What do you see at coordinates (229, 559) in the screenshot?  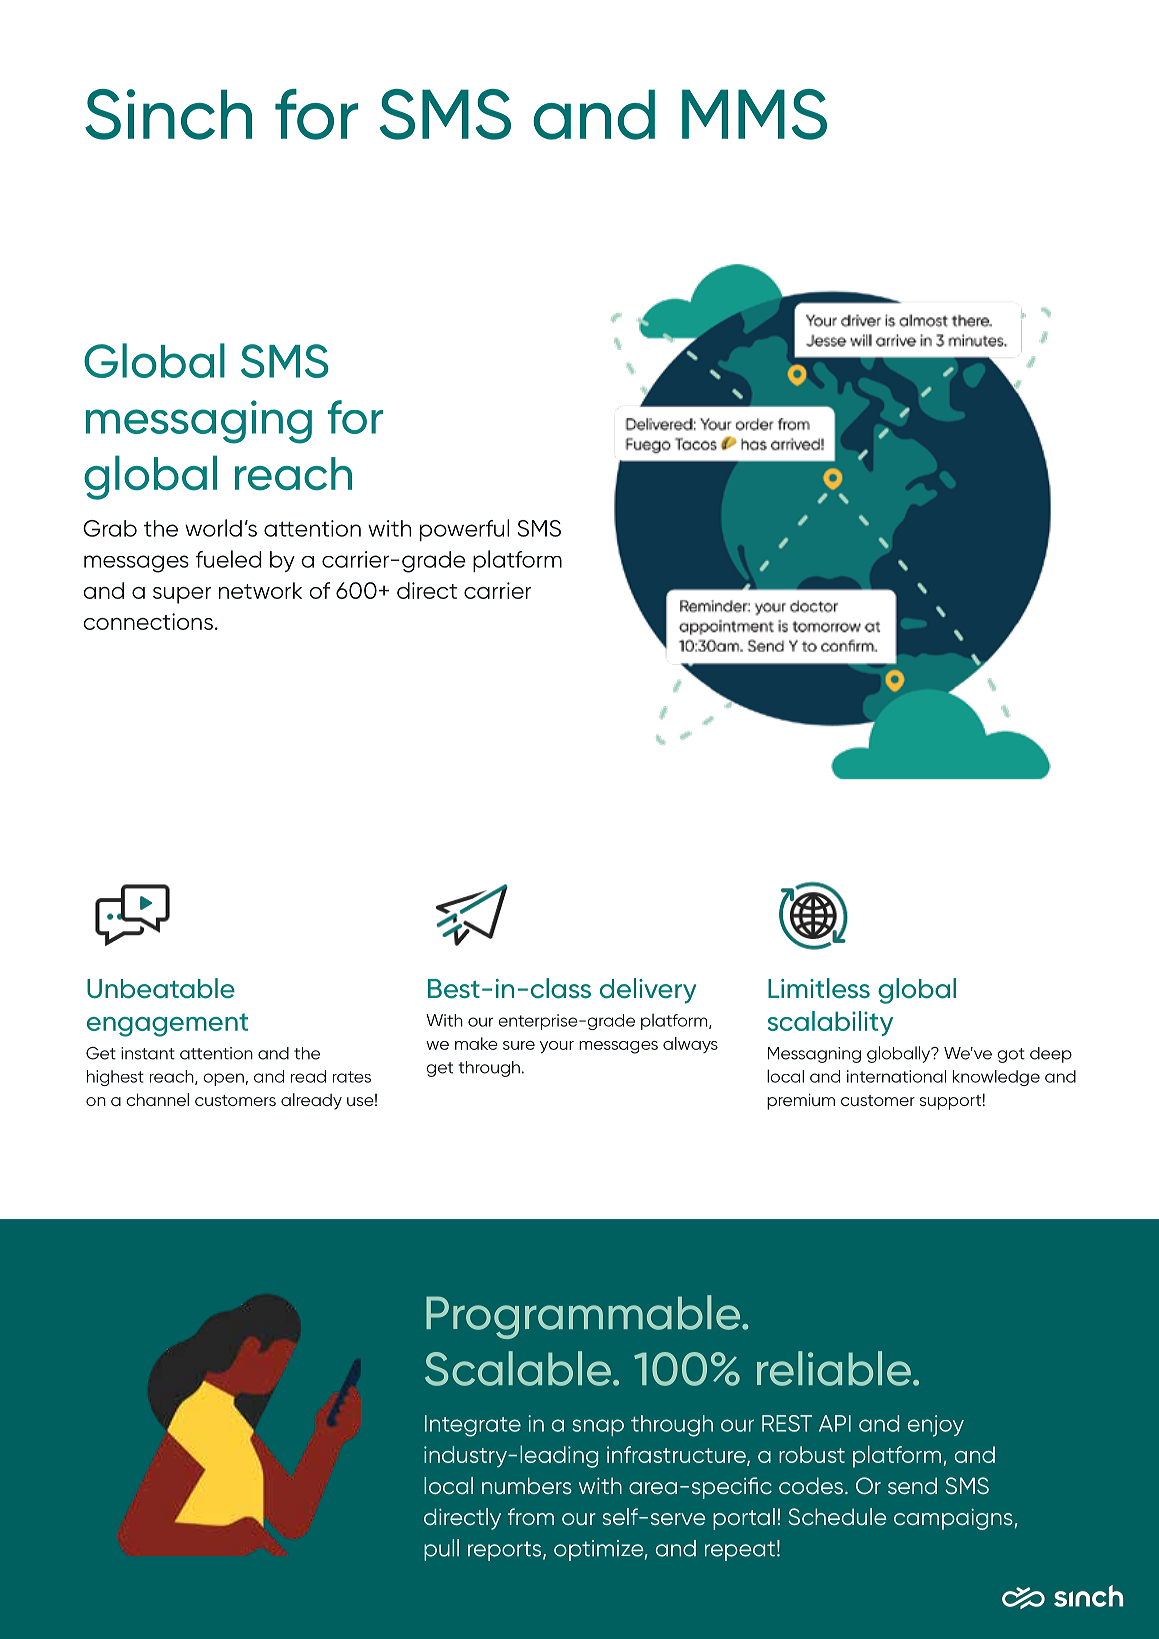 I see `fueled` at bounding box center [229, 559].
